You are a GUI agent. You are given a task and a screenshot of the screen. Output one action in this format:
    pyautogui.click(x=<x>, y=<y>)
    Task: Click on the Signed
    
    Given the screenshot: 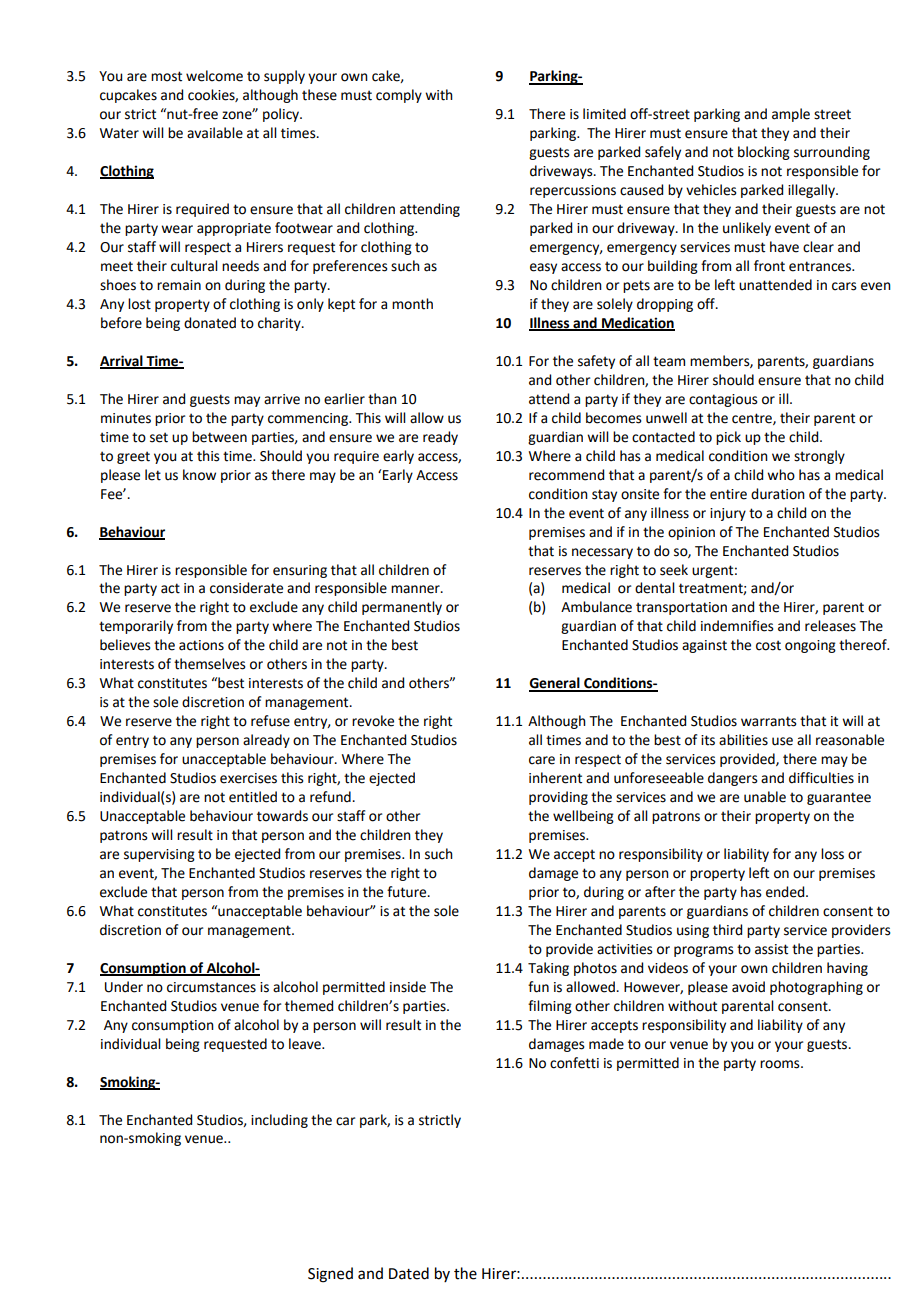 What is the action you would take?
    pyautogui.click(x=330, y=1275)
